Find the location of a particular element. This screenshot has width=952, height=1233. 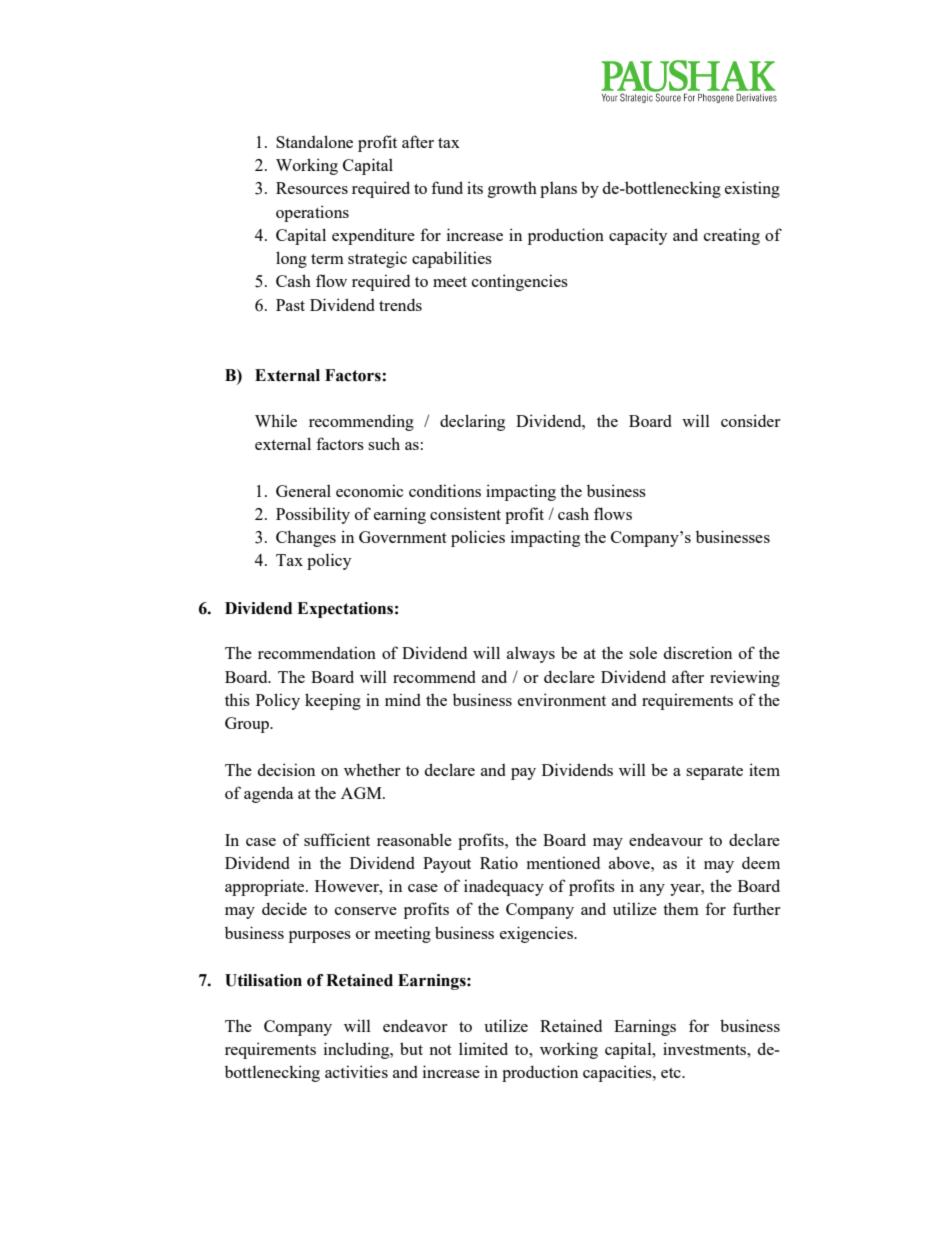

separate is located at coordinates (714, 773).
